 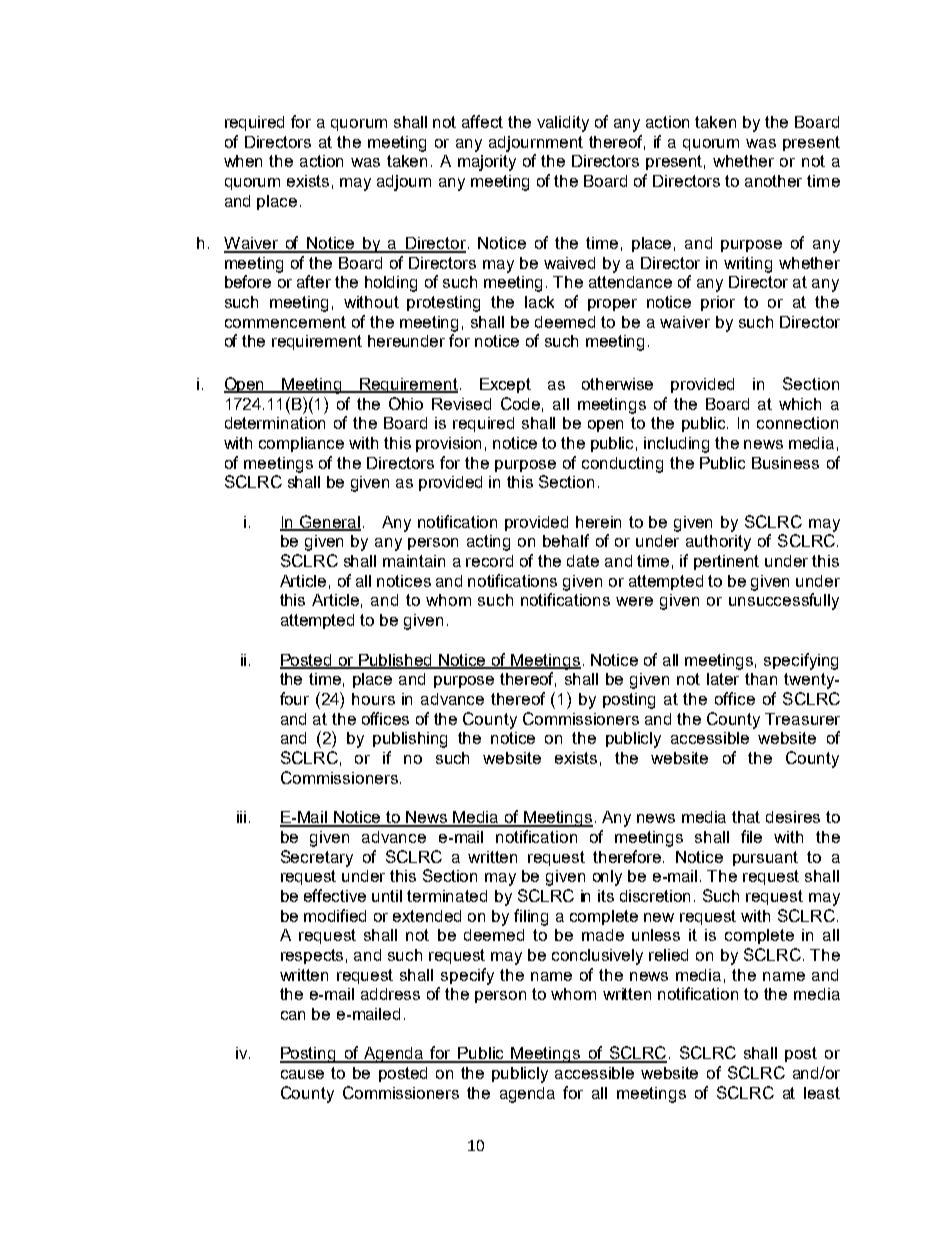 I want to click on cause, so click(x=302, y=1074).
